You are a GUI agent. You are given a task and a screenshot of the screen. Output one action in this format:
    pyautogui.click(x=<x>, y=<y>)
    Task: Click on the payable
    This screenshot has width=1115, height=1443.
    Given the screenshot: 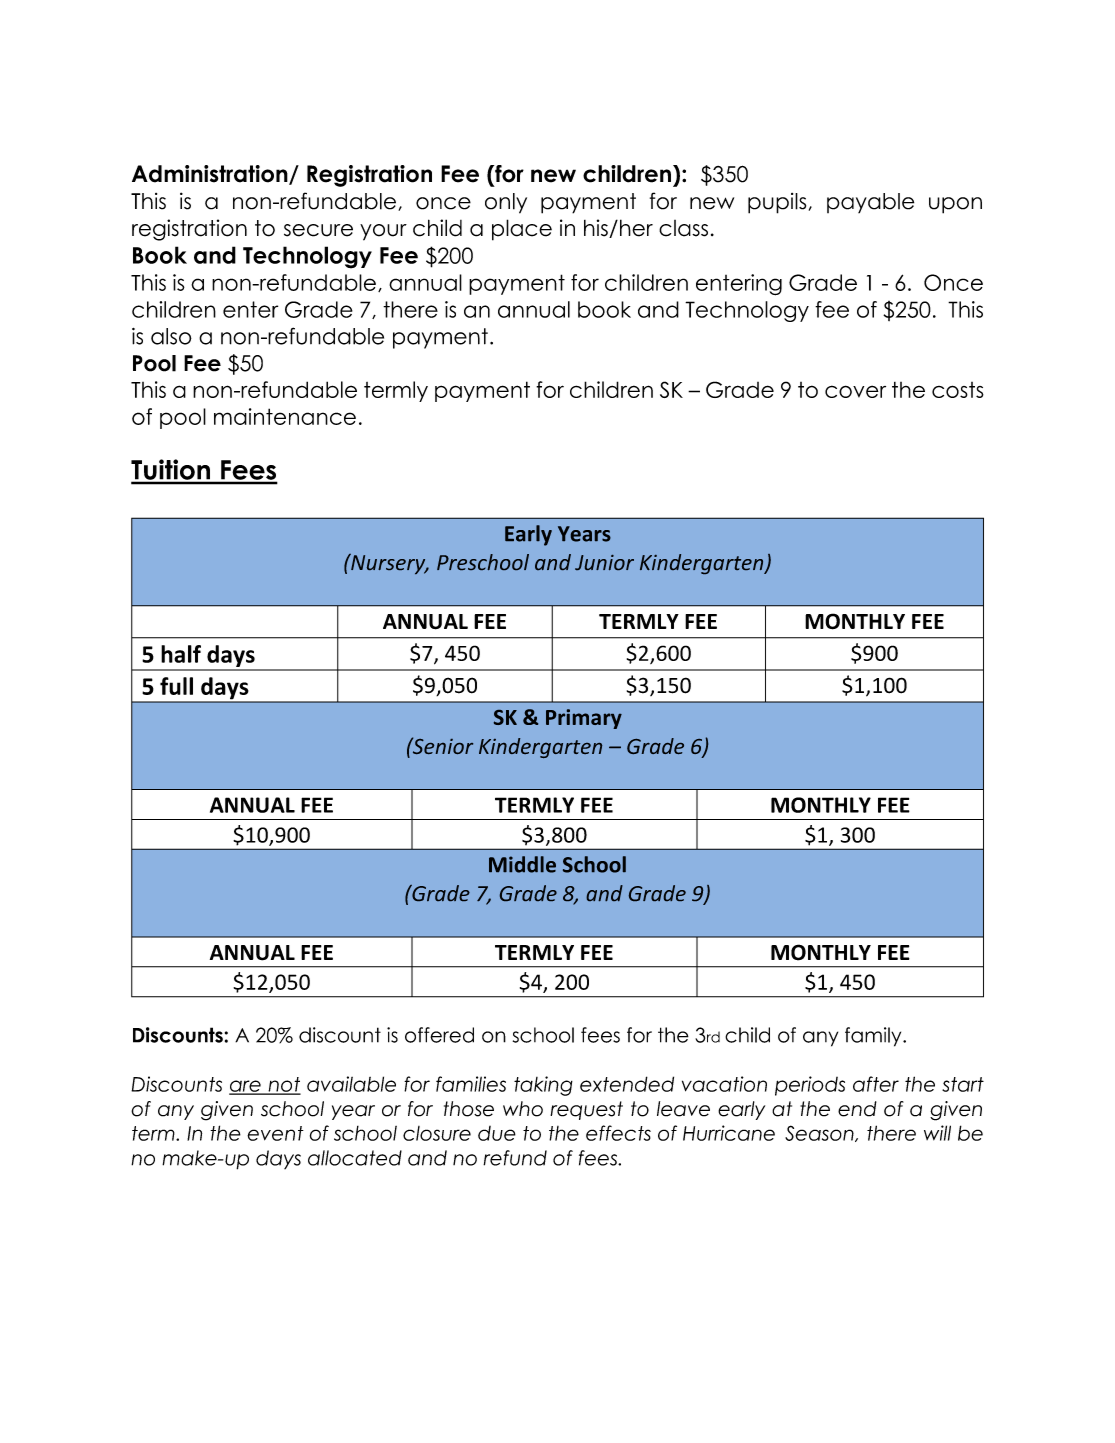 What is the action you would take?
    pyautogui.click(x=870, y=203)
